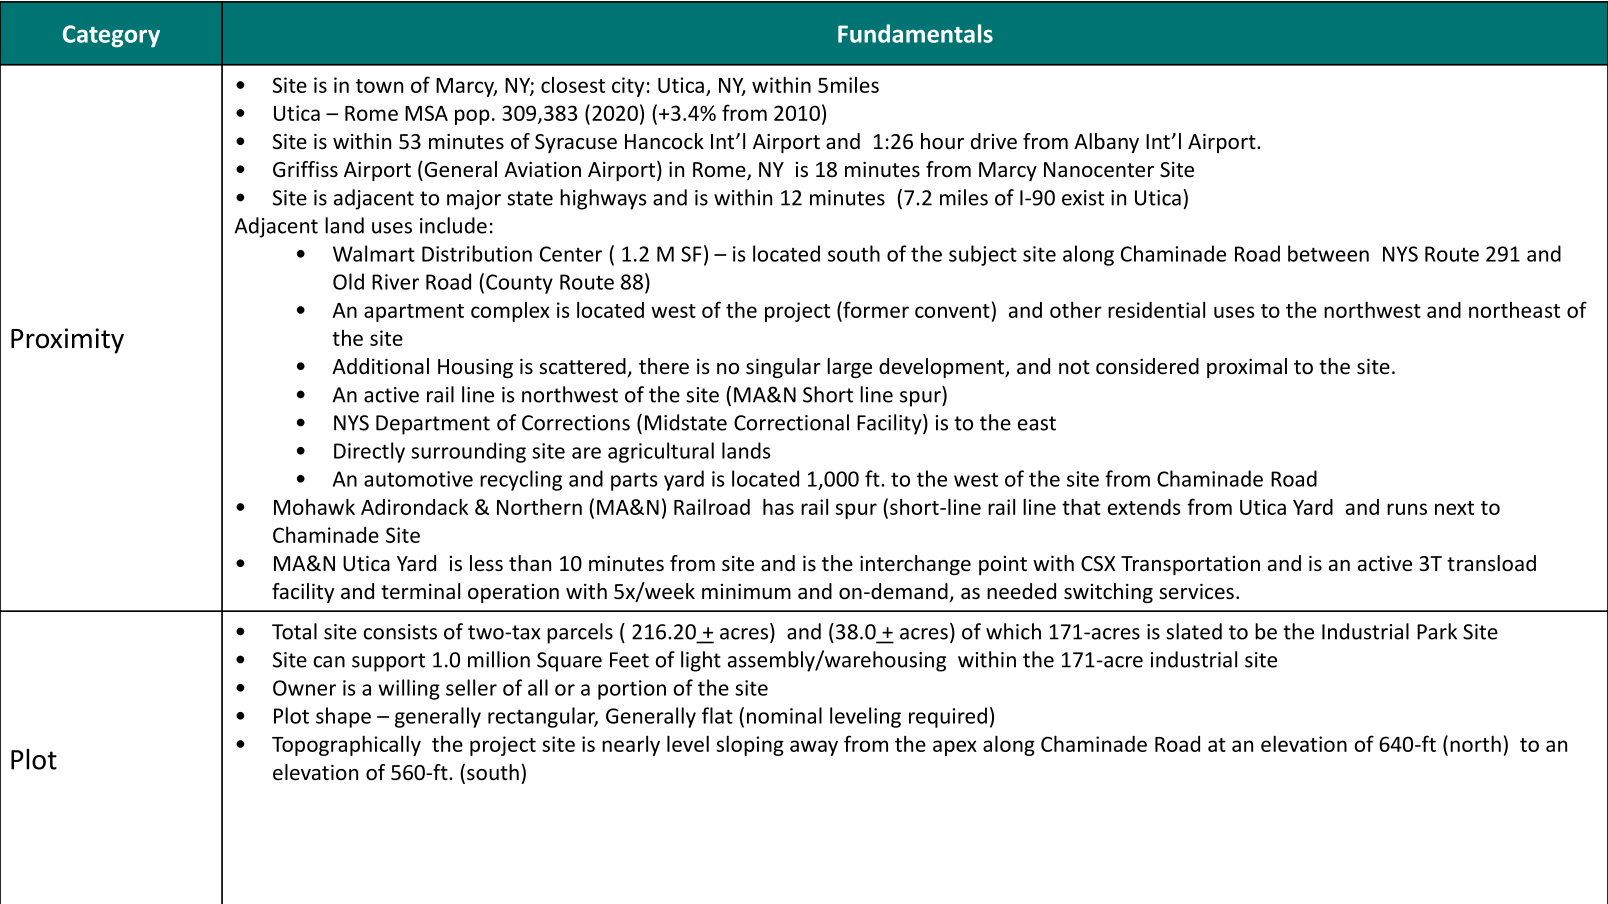 This screenshot has height=904, width=1608. What do you see at coordinates (343, 717) in the screenshot?
I see `shape` at bounding box center [343, 717].
